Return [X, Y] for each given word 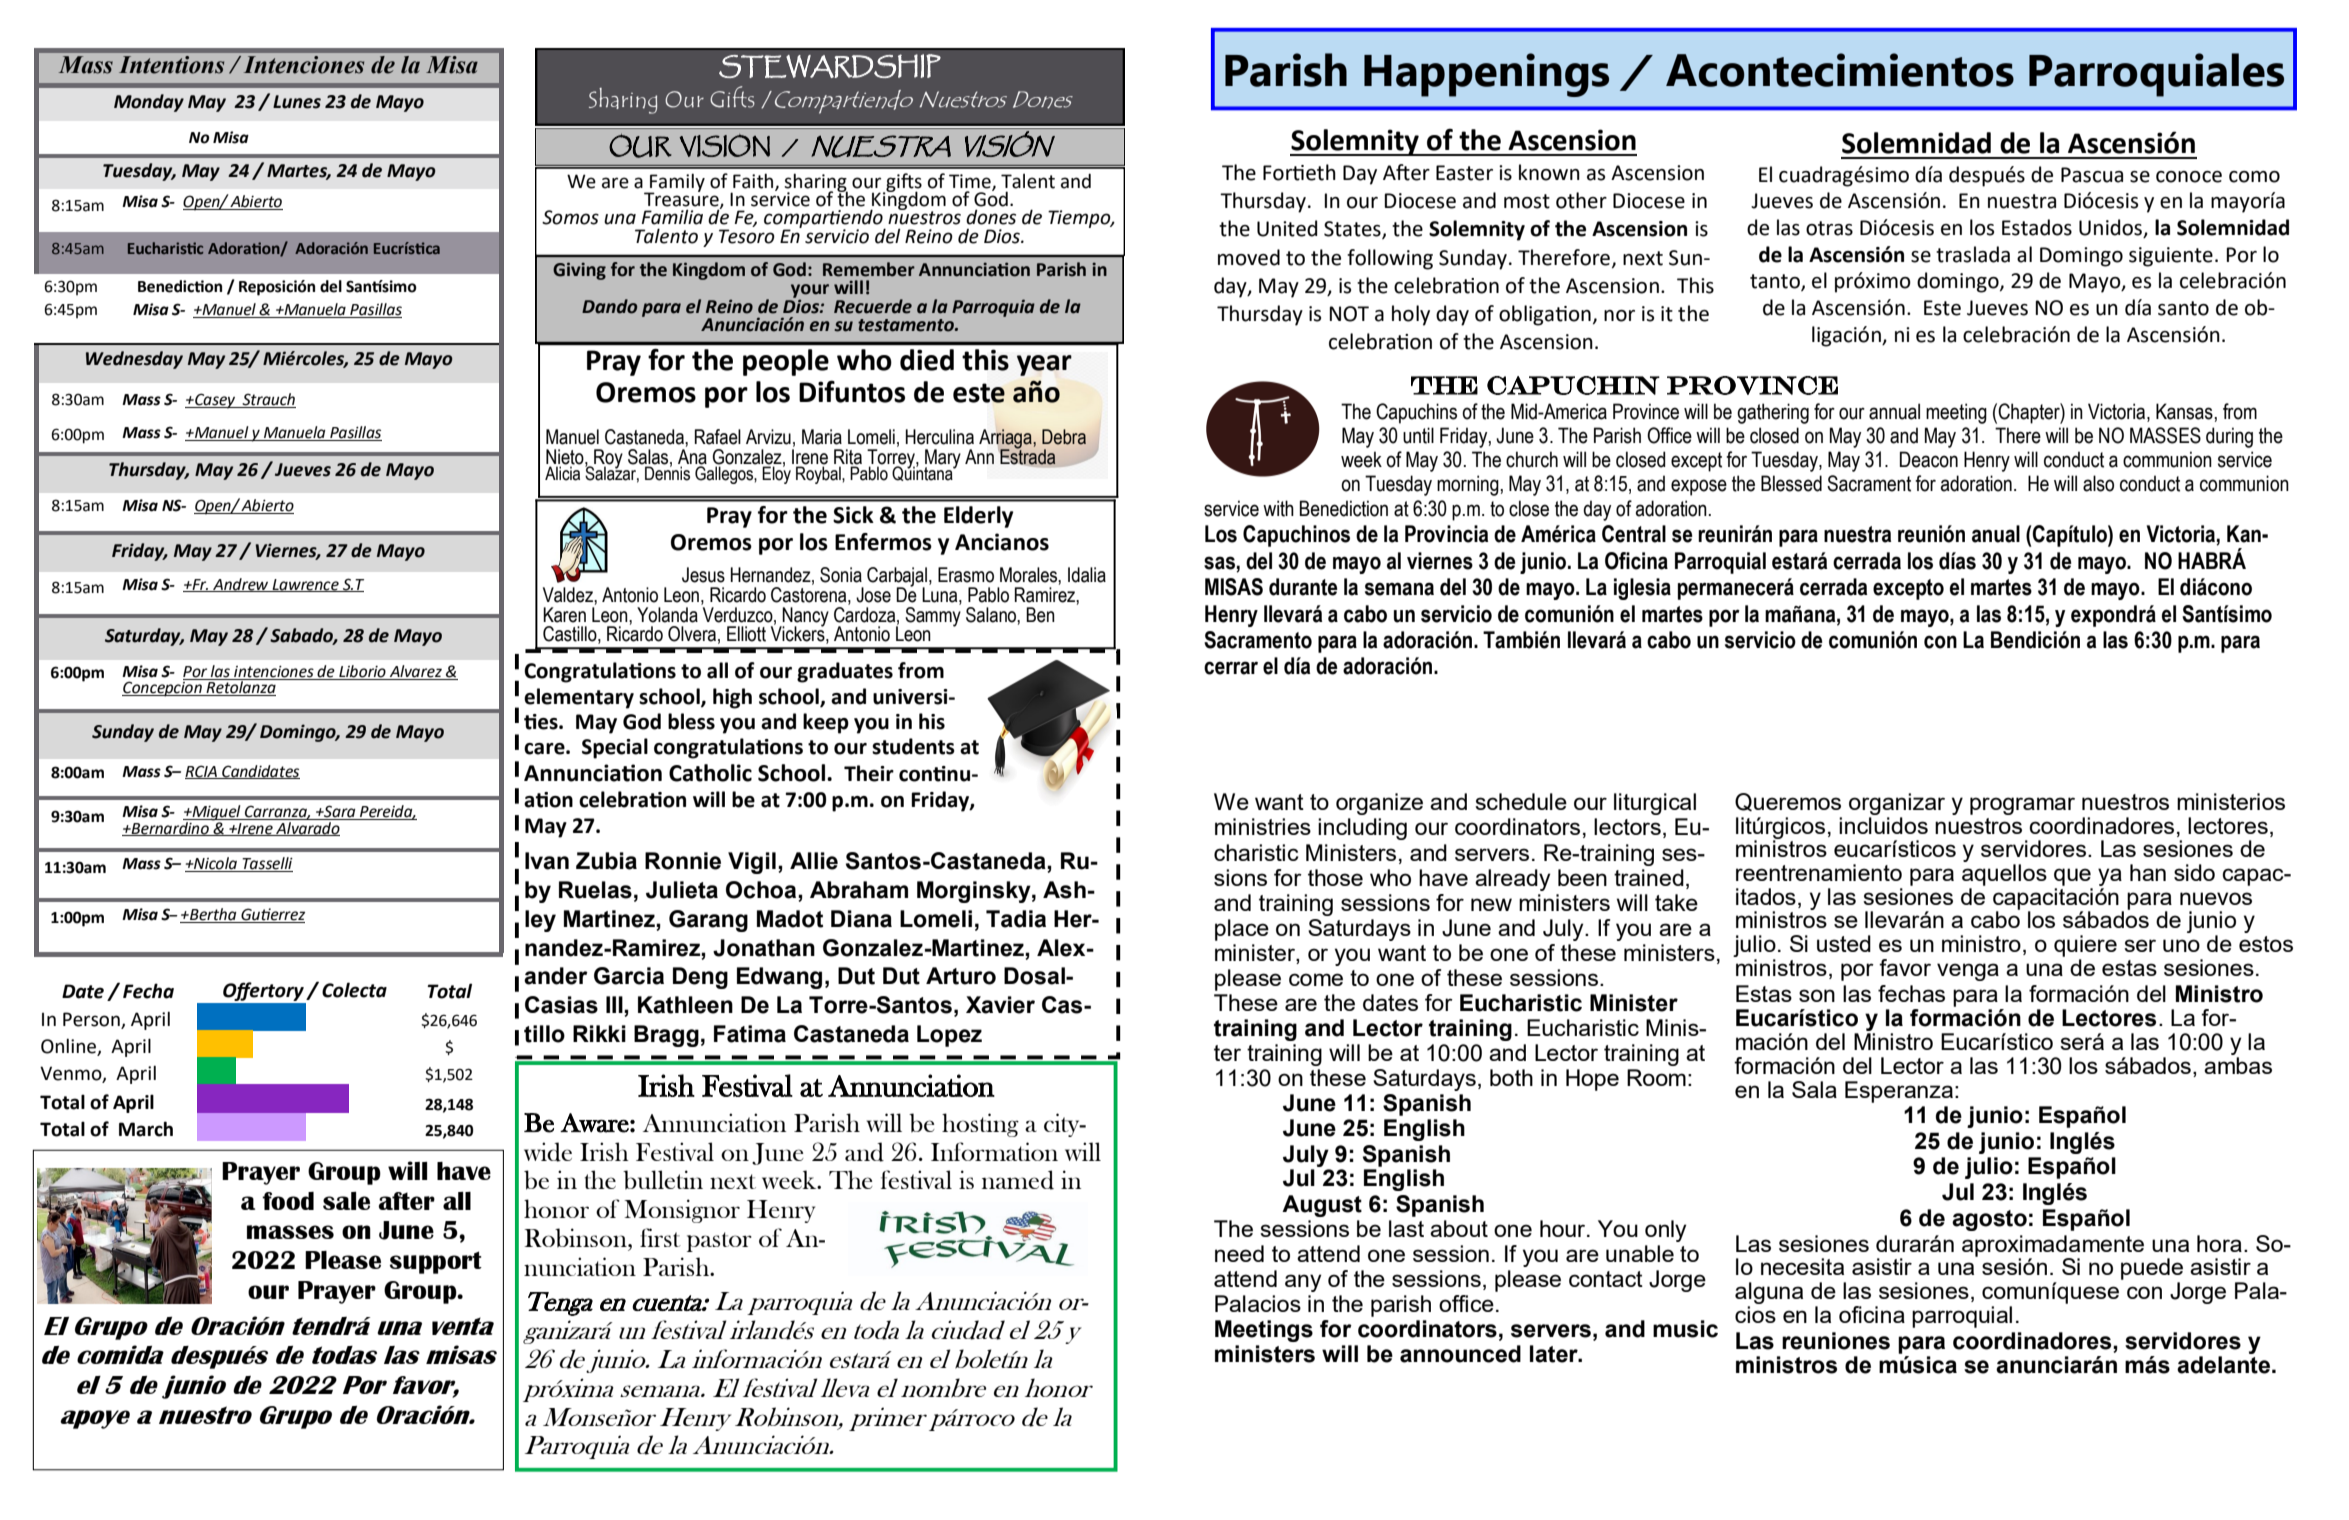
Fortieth [1299, 172]
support [436, 1262]
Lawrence [305, 585]
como [2254, 177]
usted [1844, 943]
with [1278, 508]
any [1303, 1283]
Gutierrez [272, 915]
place [1242, 930]
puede [2152, 1269]
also [2098, 483]
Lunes [297, 102]
